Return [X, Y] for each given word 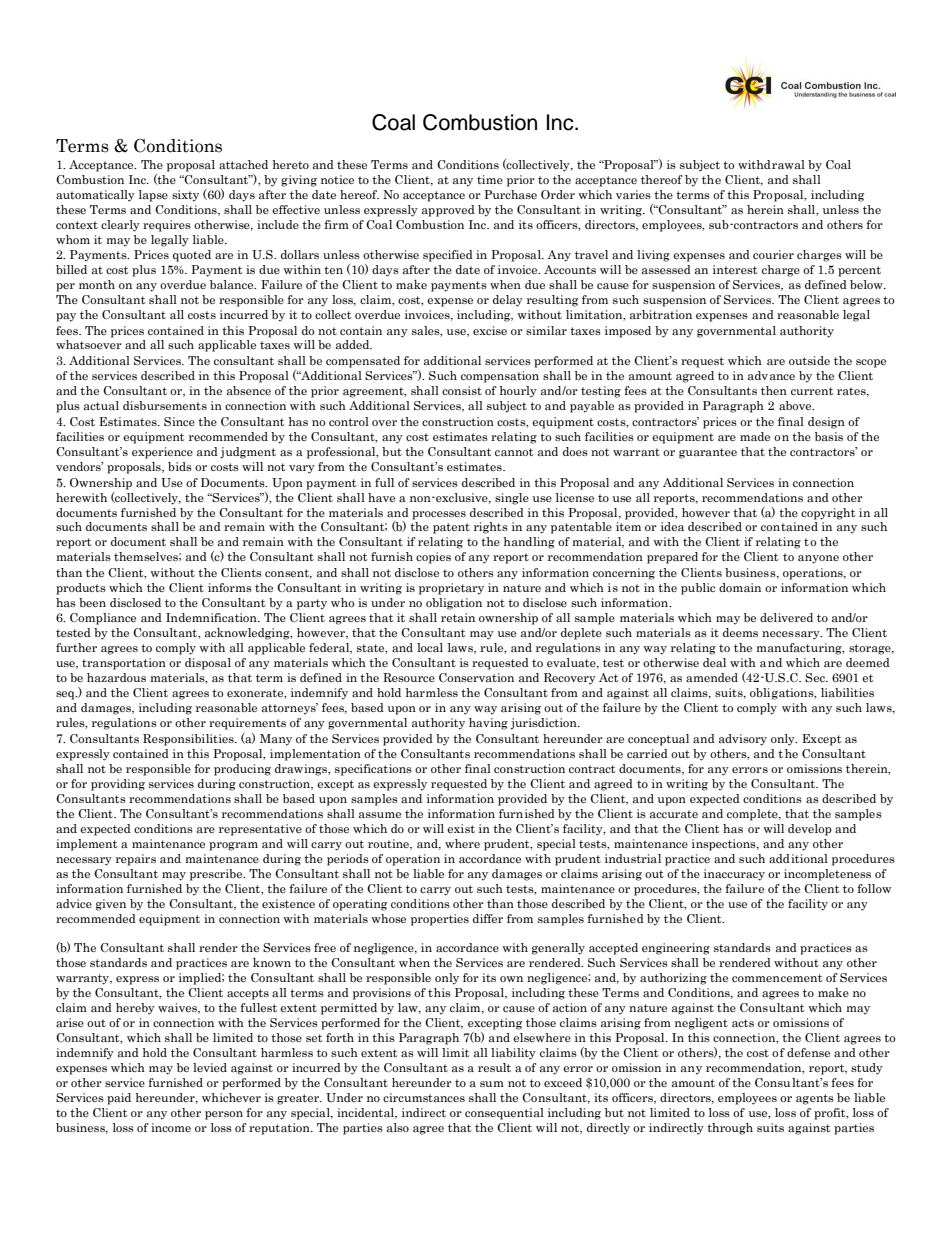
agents [815, 1099]
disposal [208, 664]
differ [488, 918]
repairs [136, 860]
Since [179, 421]
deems [740, 632]
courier [773, 254]
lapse [153, 196]
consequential [504, 1114]
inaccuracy [734, 875]
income [171, 1127]
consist [462, 390]
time [490, 179]
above [796, 405]
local [430, 647]
